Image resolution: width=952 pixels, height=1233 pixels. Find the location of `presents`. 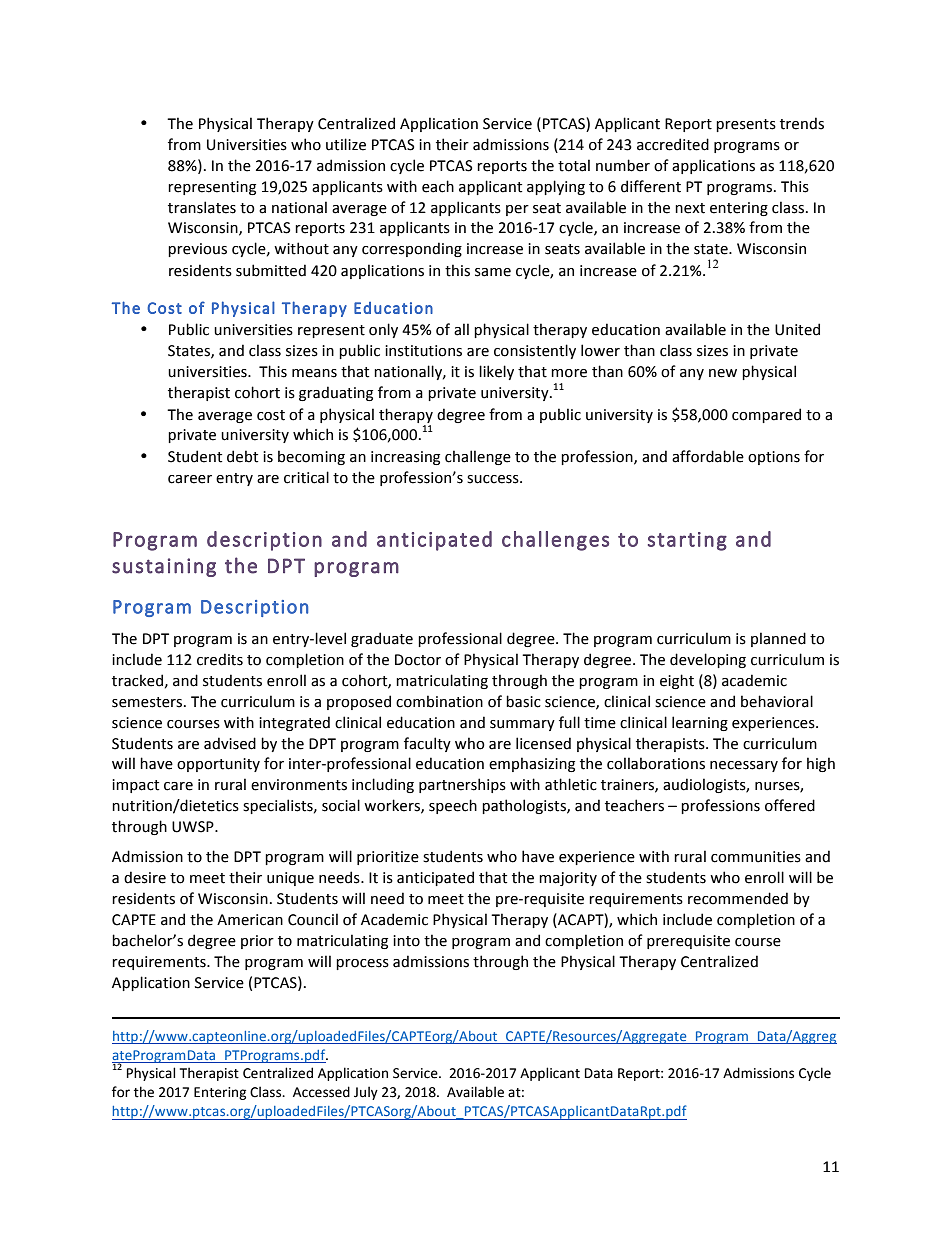

presents is located at coordinates (746, 125).
